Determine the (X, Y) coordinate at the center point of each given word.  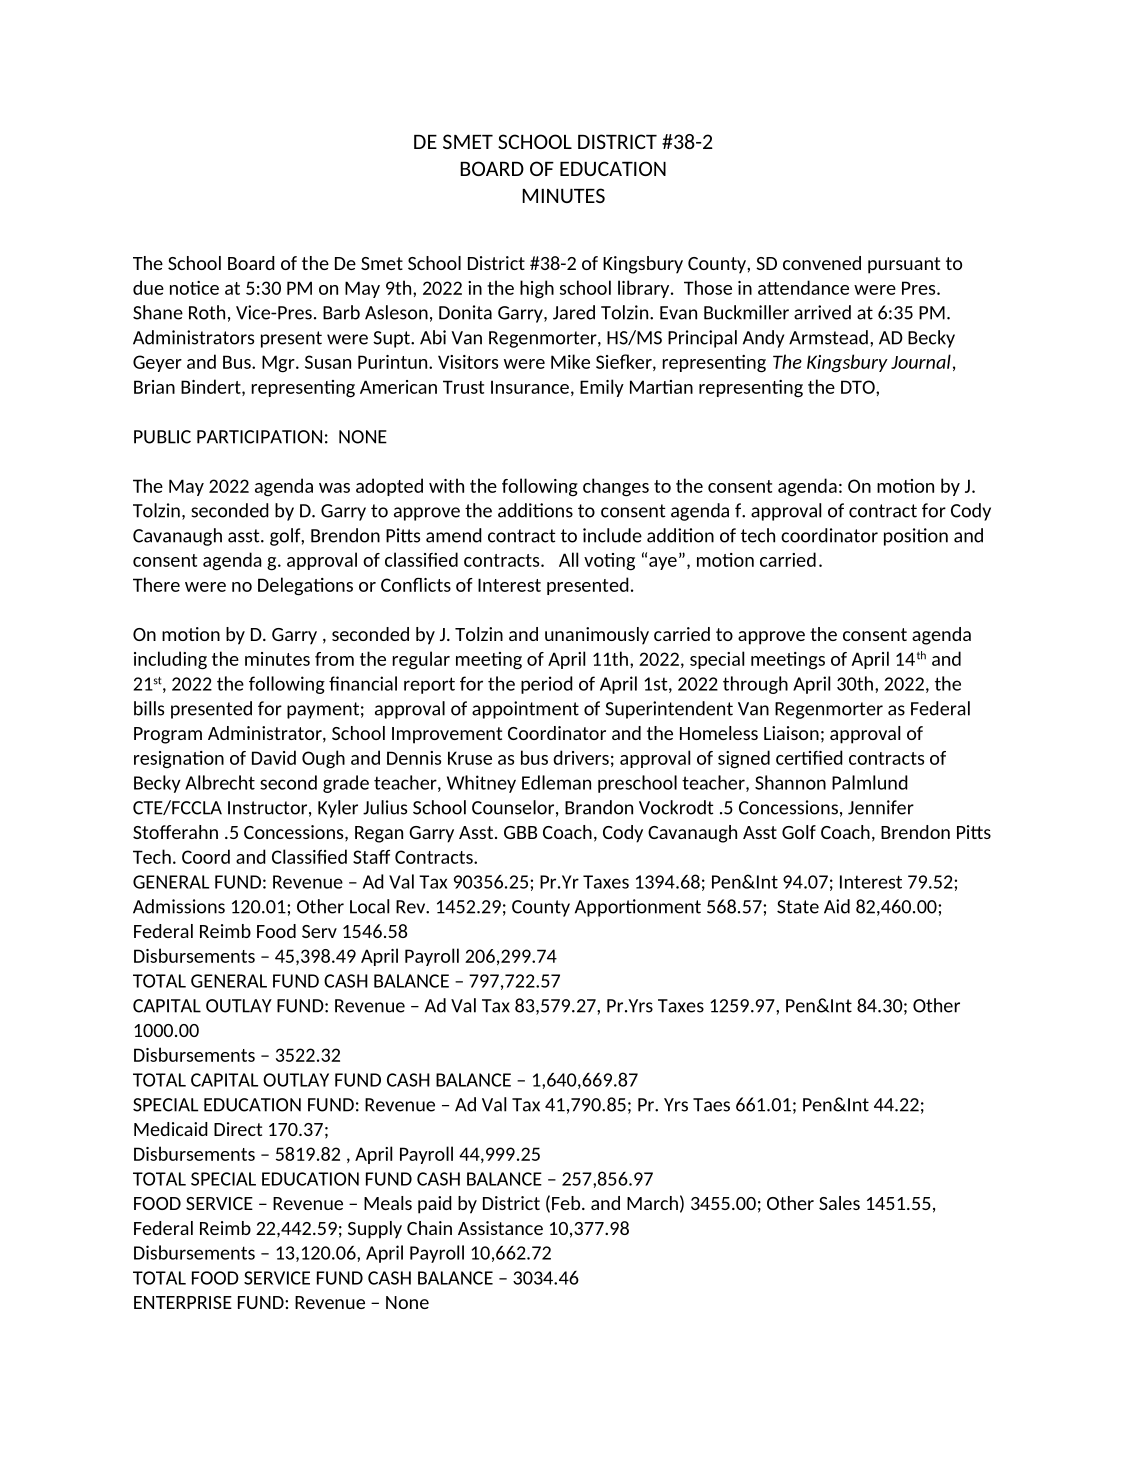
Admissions (179, 906)
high (537, 289)
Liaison (791, 733)
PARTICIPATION (259, 437)
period (547, 685)
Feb (567, 1203)
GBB (520, 832)
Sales (839, 1203)
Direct (238, 1129)
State (798, 907)
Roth (207, 312)
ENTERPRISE (183, 1302)
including (170, 660)
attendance (803, 287)
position (916, 537)
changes (616, 487)
